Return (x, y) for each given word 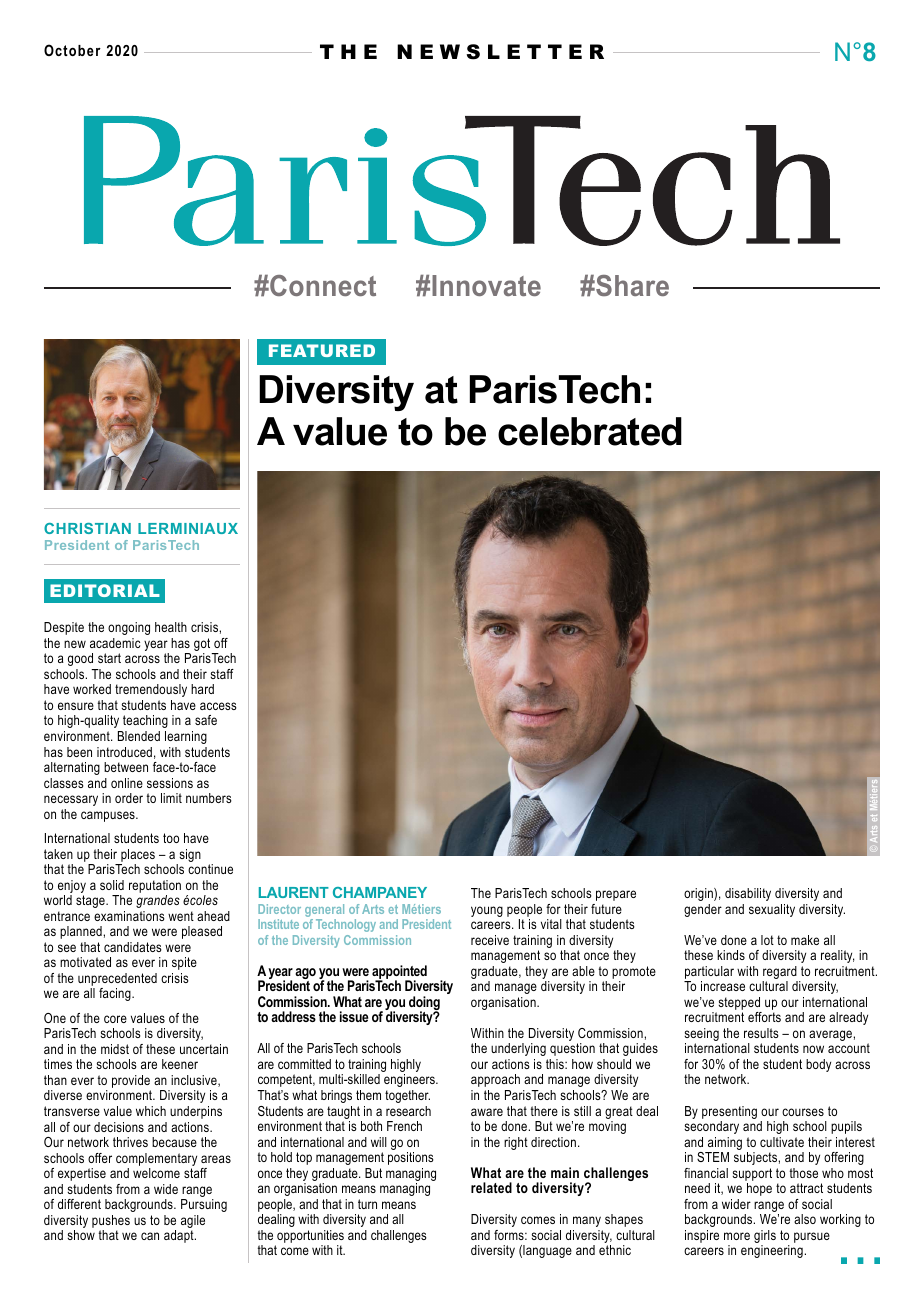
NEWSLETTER (500, 52)
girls (765, 1238)
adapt (180, 1236)
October (72, 50)
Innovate (486, 285)
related (491, 1187)
